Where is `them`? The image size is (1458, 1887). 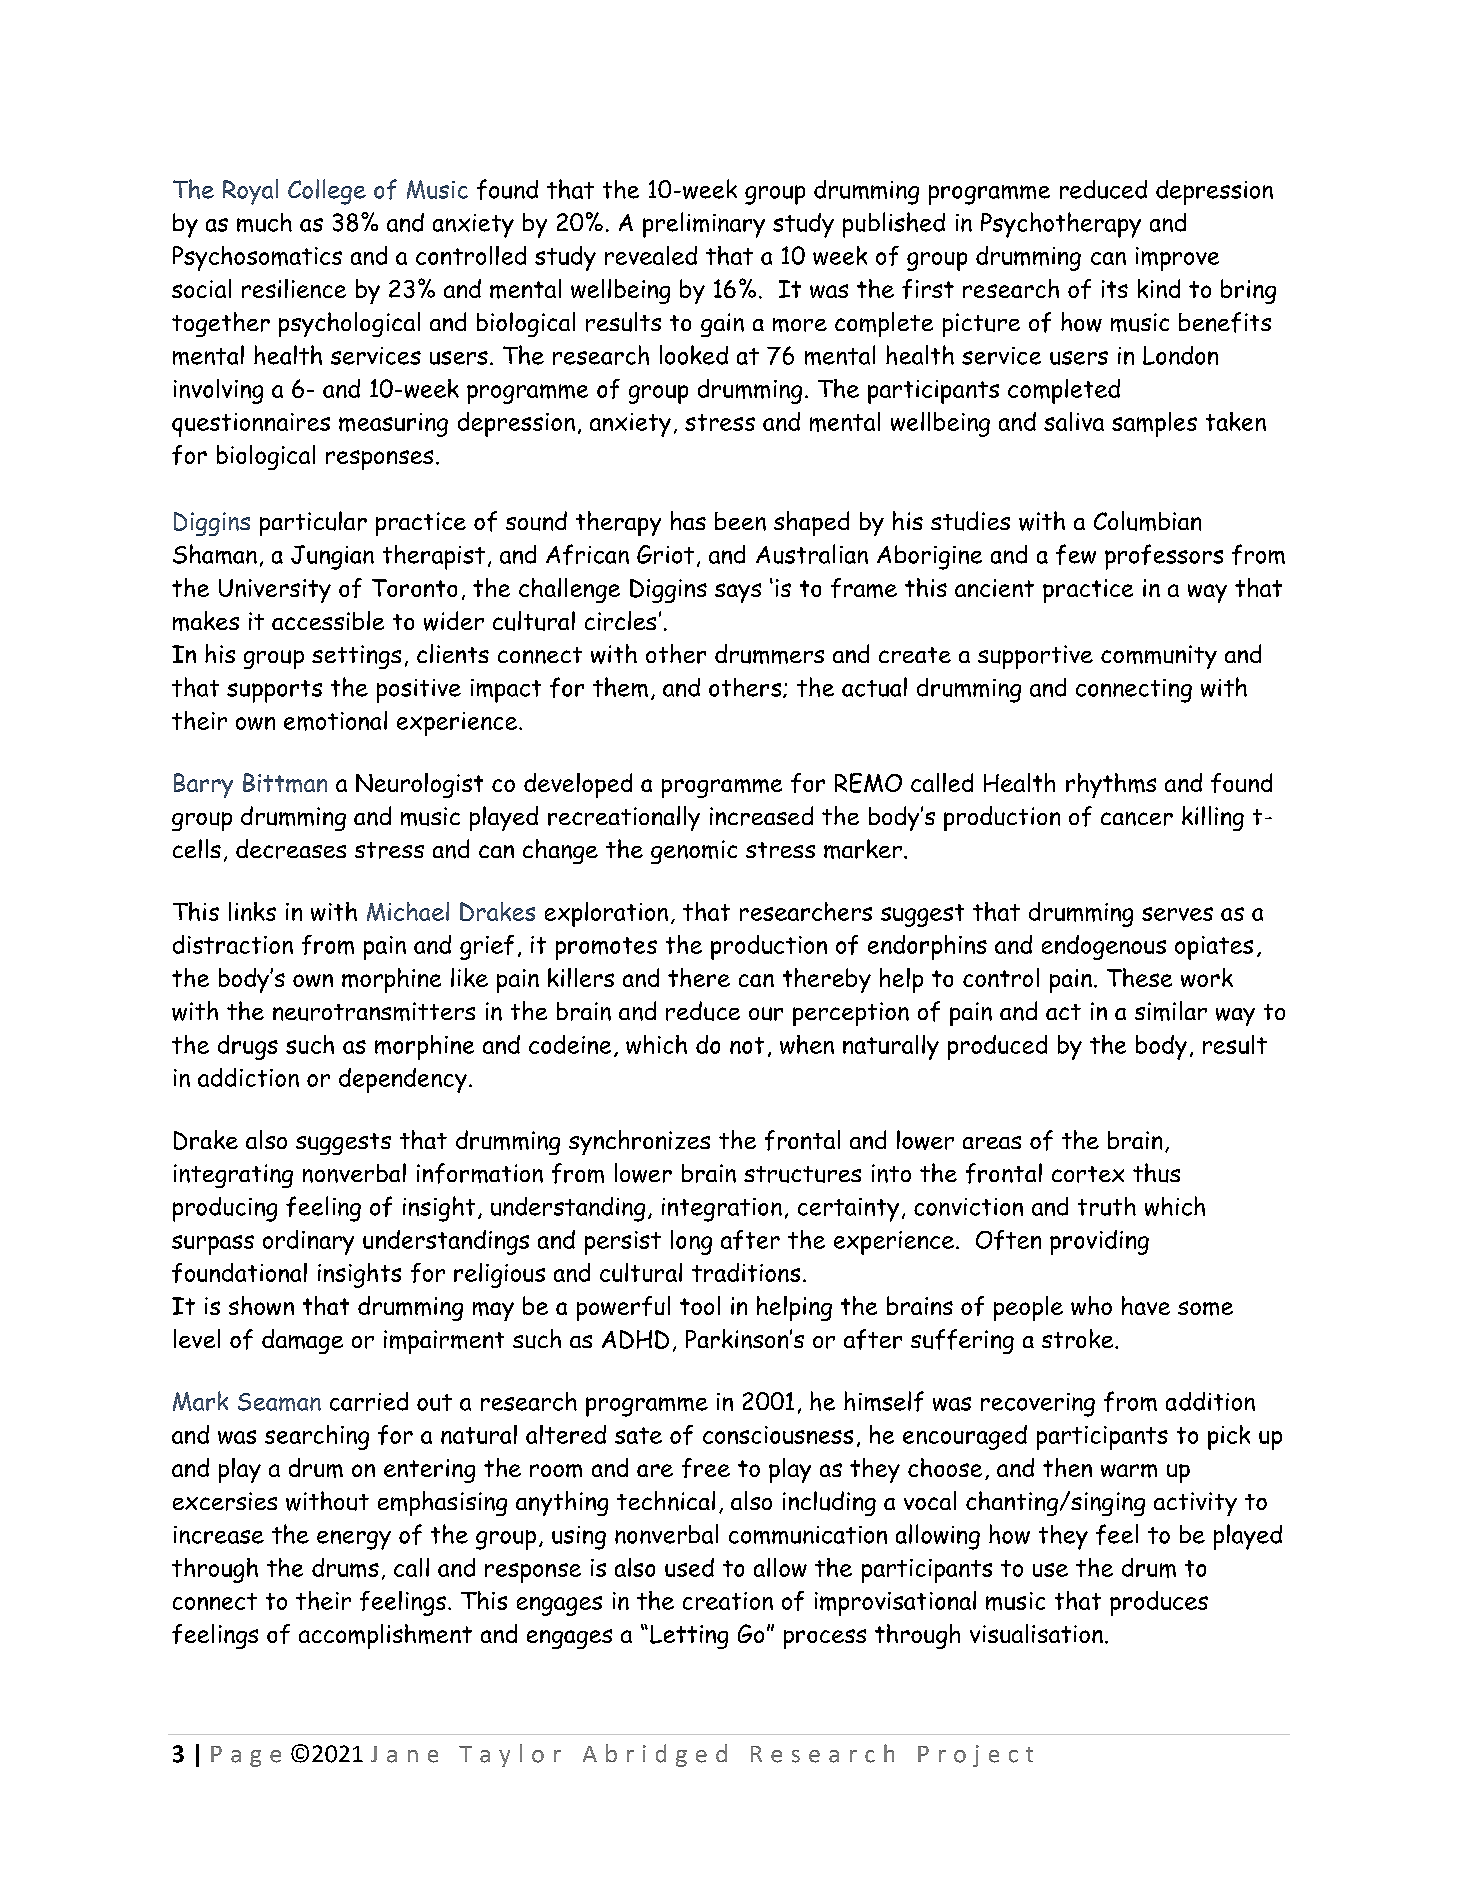
them is located at coordinates (620, 687).
